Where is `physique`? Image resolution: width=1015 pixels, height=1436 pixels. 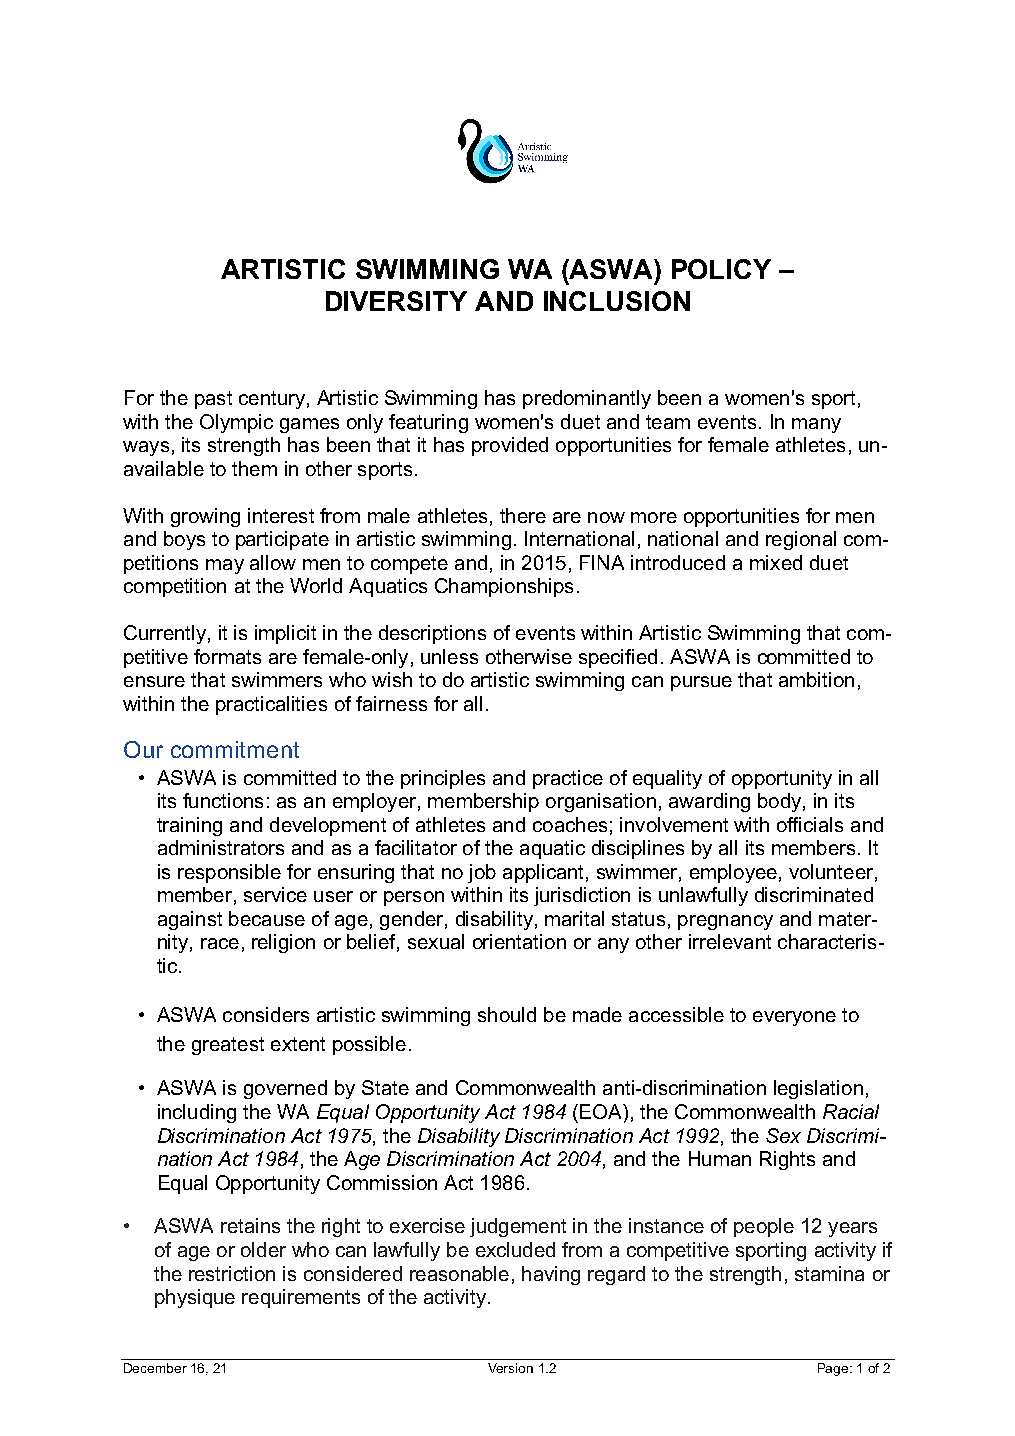
physique is located at coordinates (195, 1298).
